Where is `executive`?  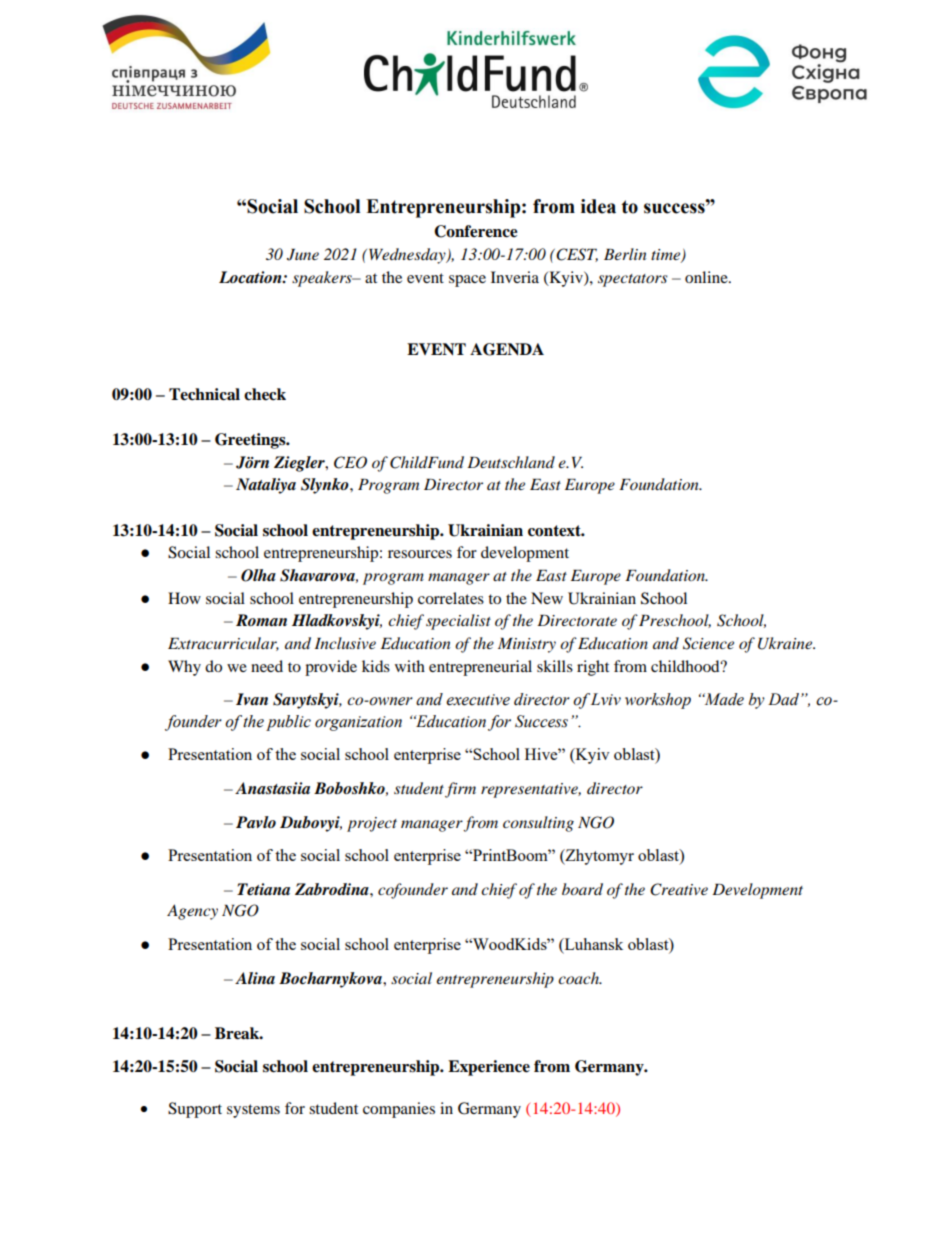 executive is located at coordinates (478, 700).
